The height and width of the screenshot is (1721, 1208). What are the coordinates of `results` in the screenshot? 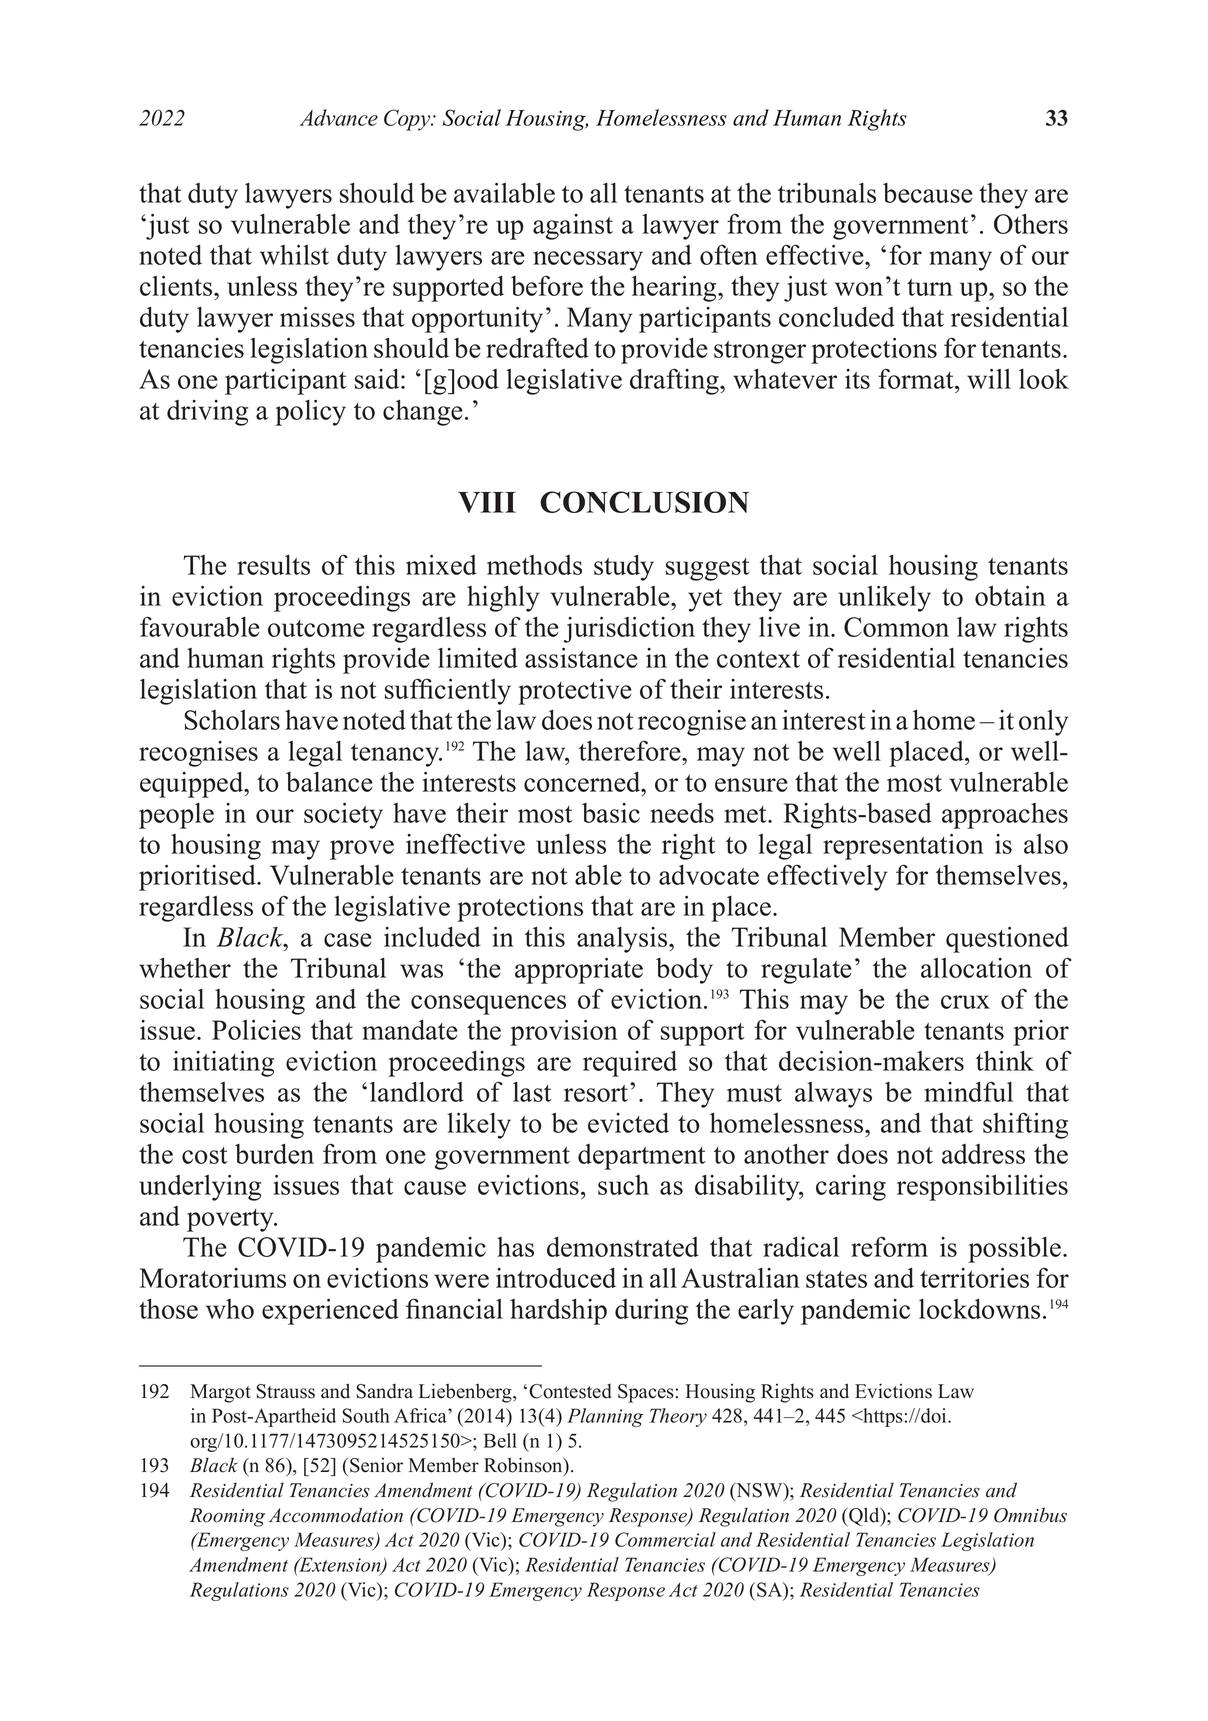 It's located at (273, 565).
